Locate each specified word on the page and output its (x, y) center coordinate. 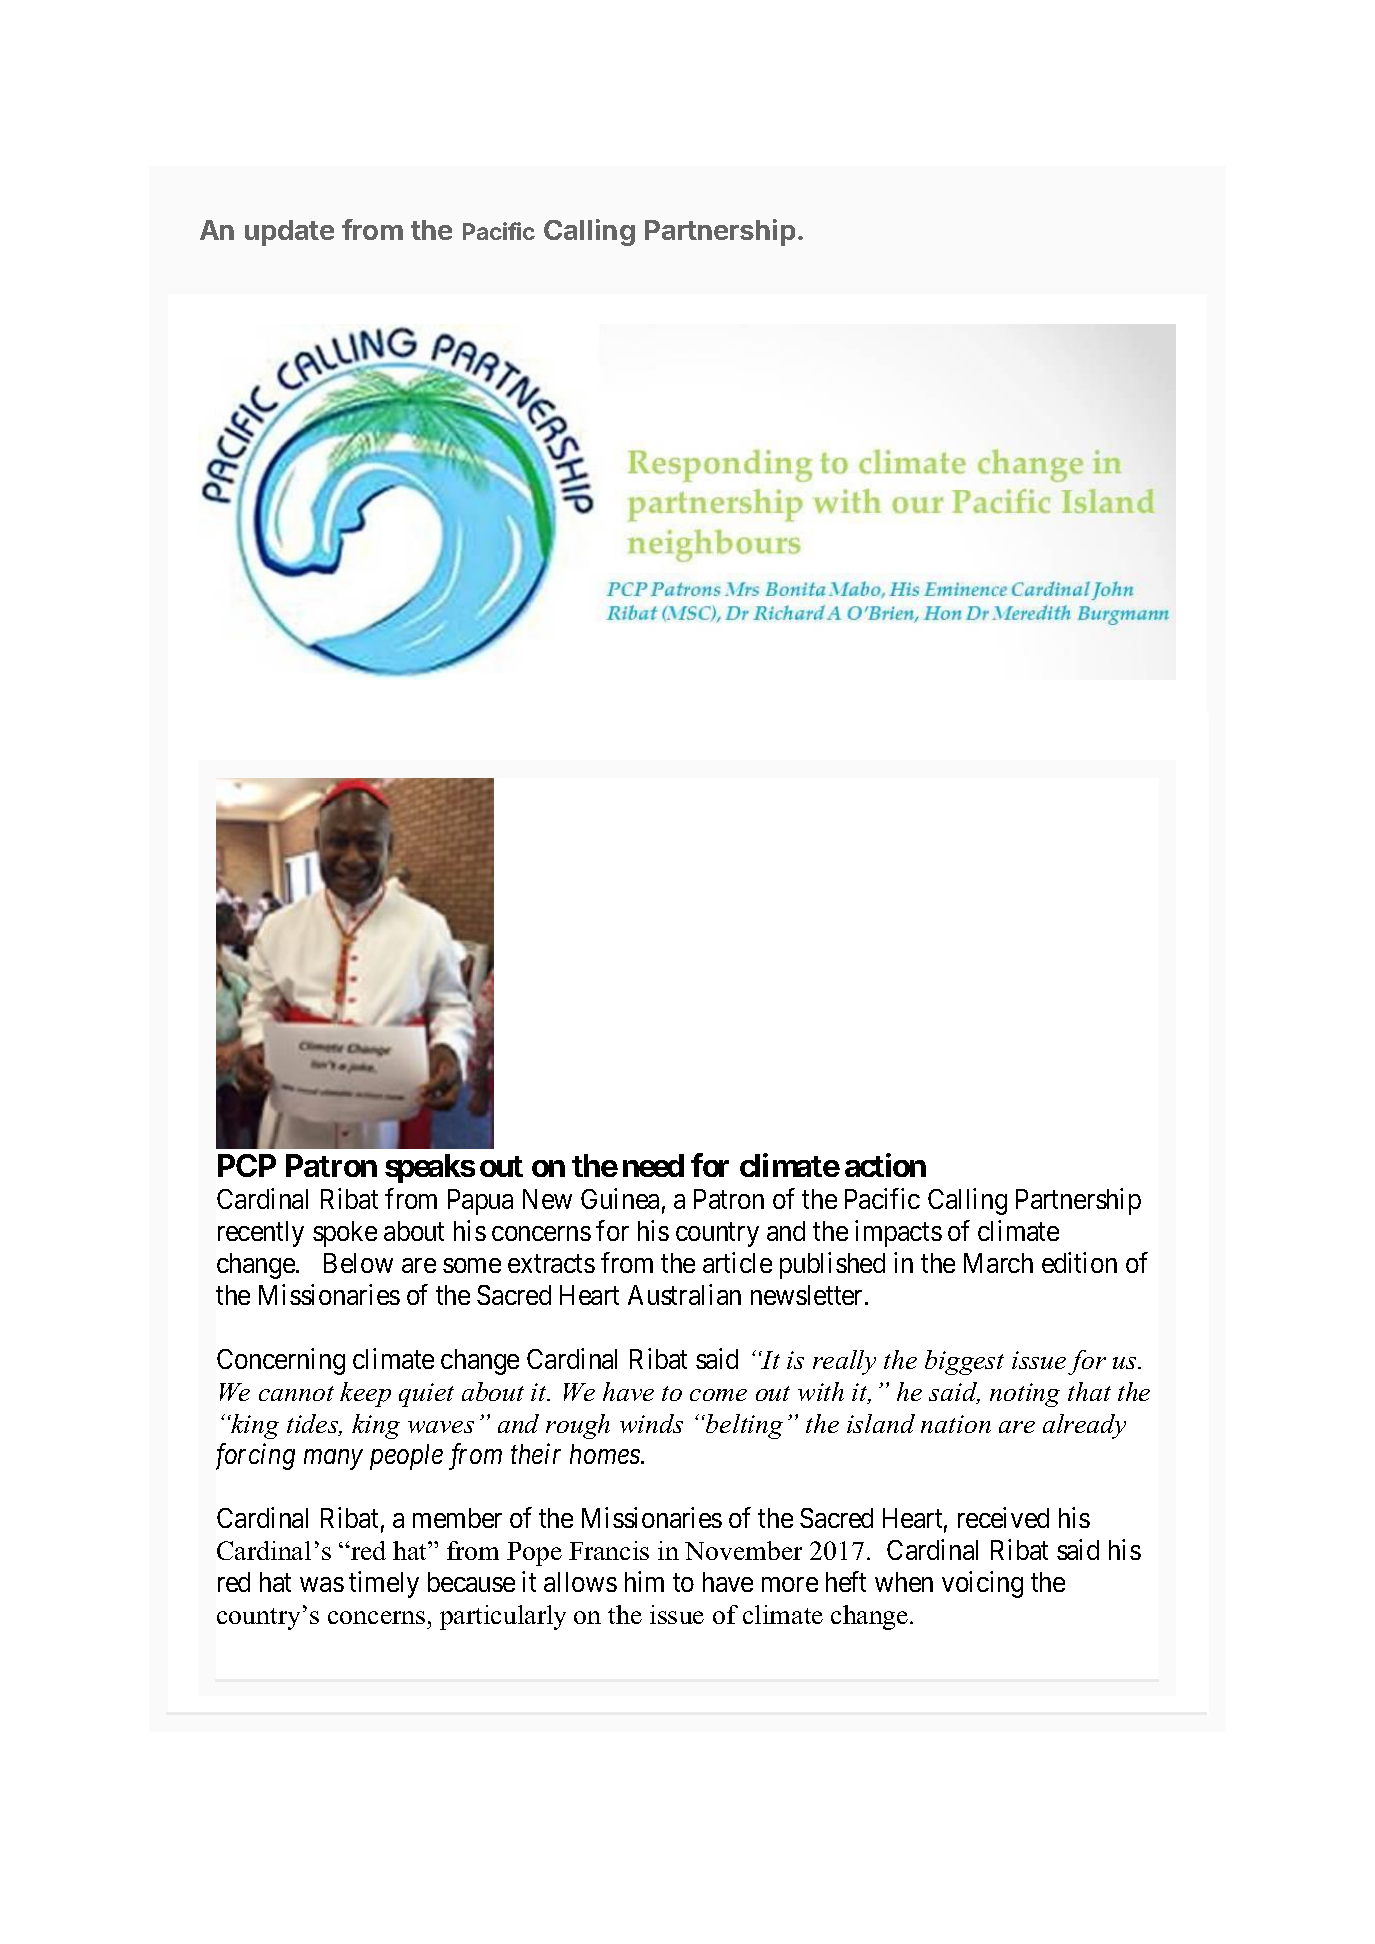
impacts (898, 1233)
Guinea (620, 1199)
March (998, 1263)
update (289, 233)
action (885, 1165)
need (653, 1165)
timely (384, 1584)
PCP (247, 1165)
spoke (345, 1234)
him (644, 1581)
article (737, 1262)
